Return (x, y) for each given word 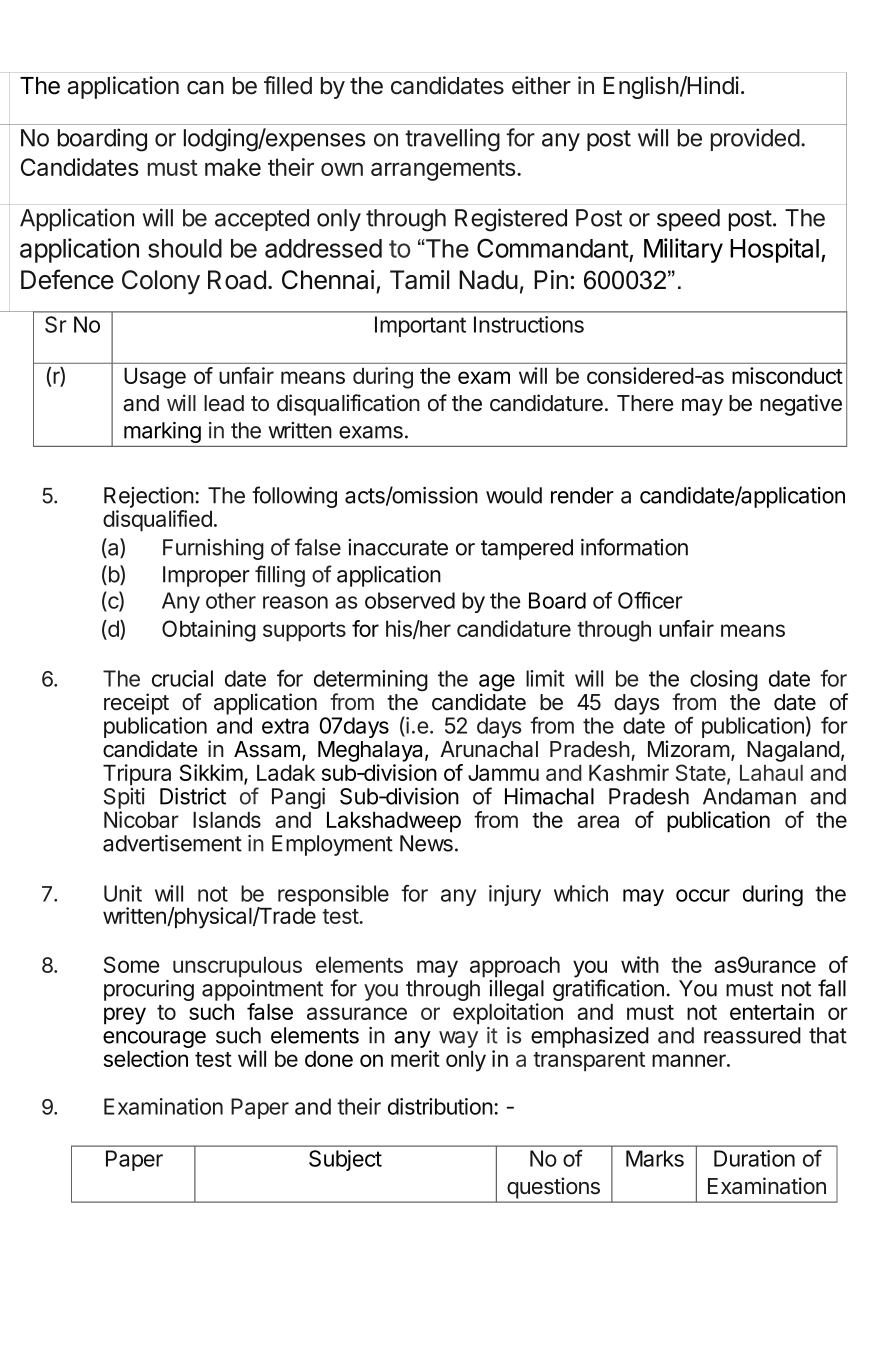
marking (162, 432)
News (426, 843)
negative (801, 405)
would (514, 495)
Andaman (749, 796)
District (193, 796)
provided (755, 139)
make (233, 167)
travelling (452, 140)
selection (146, 1058)
